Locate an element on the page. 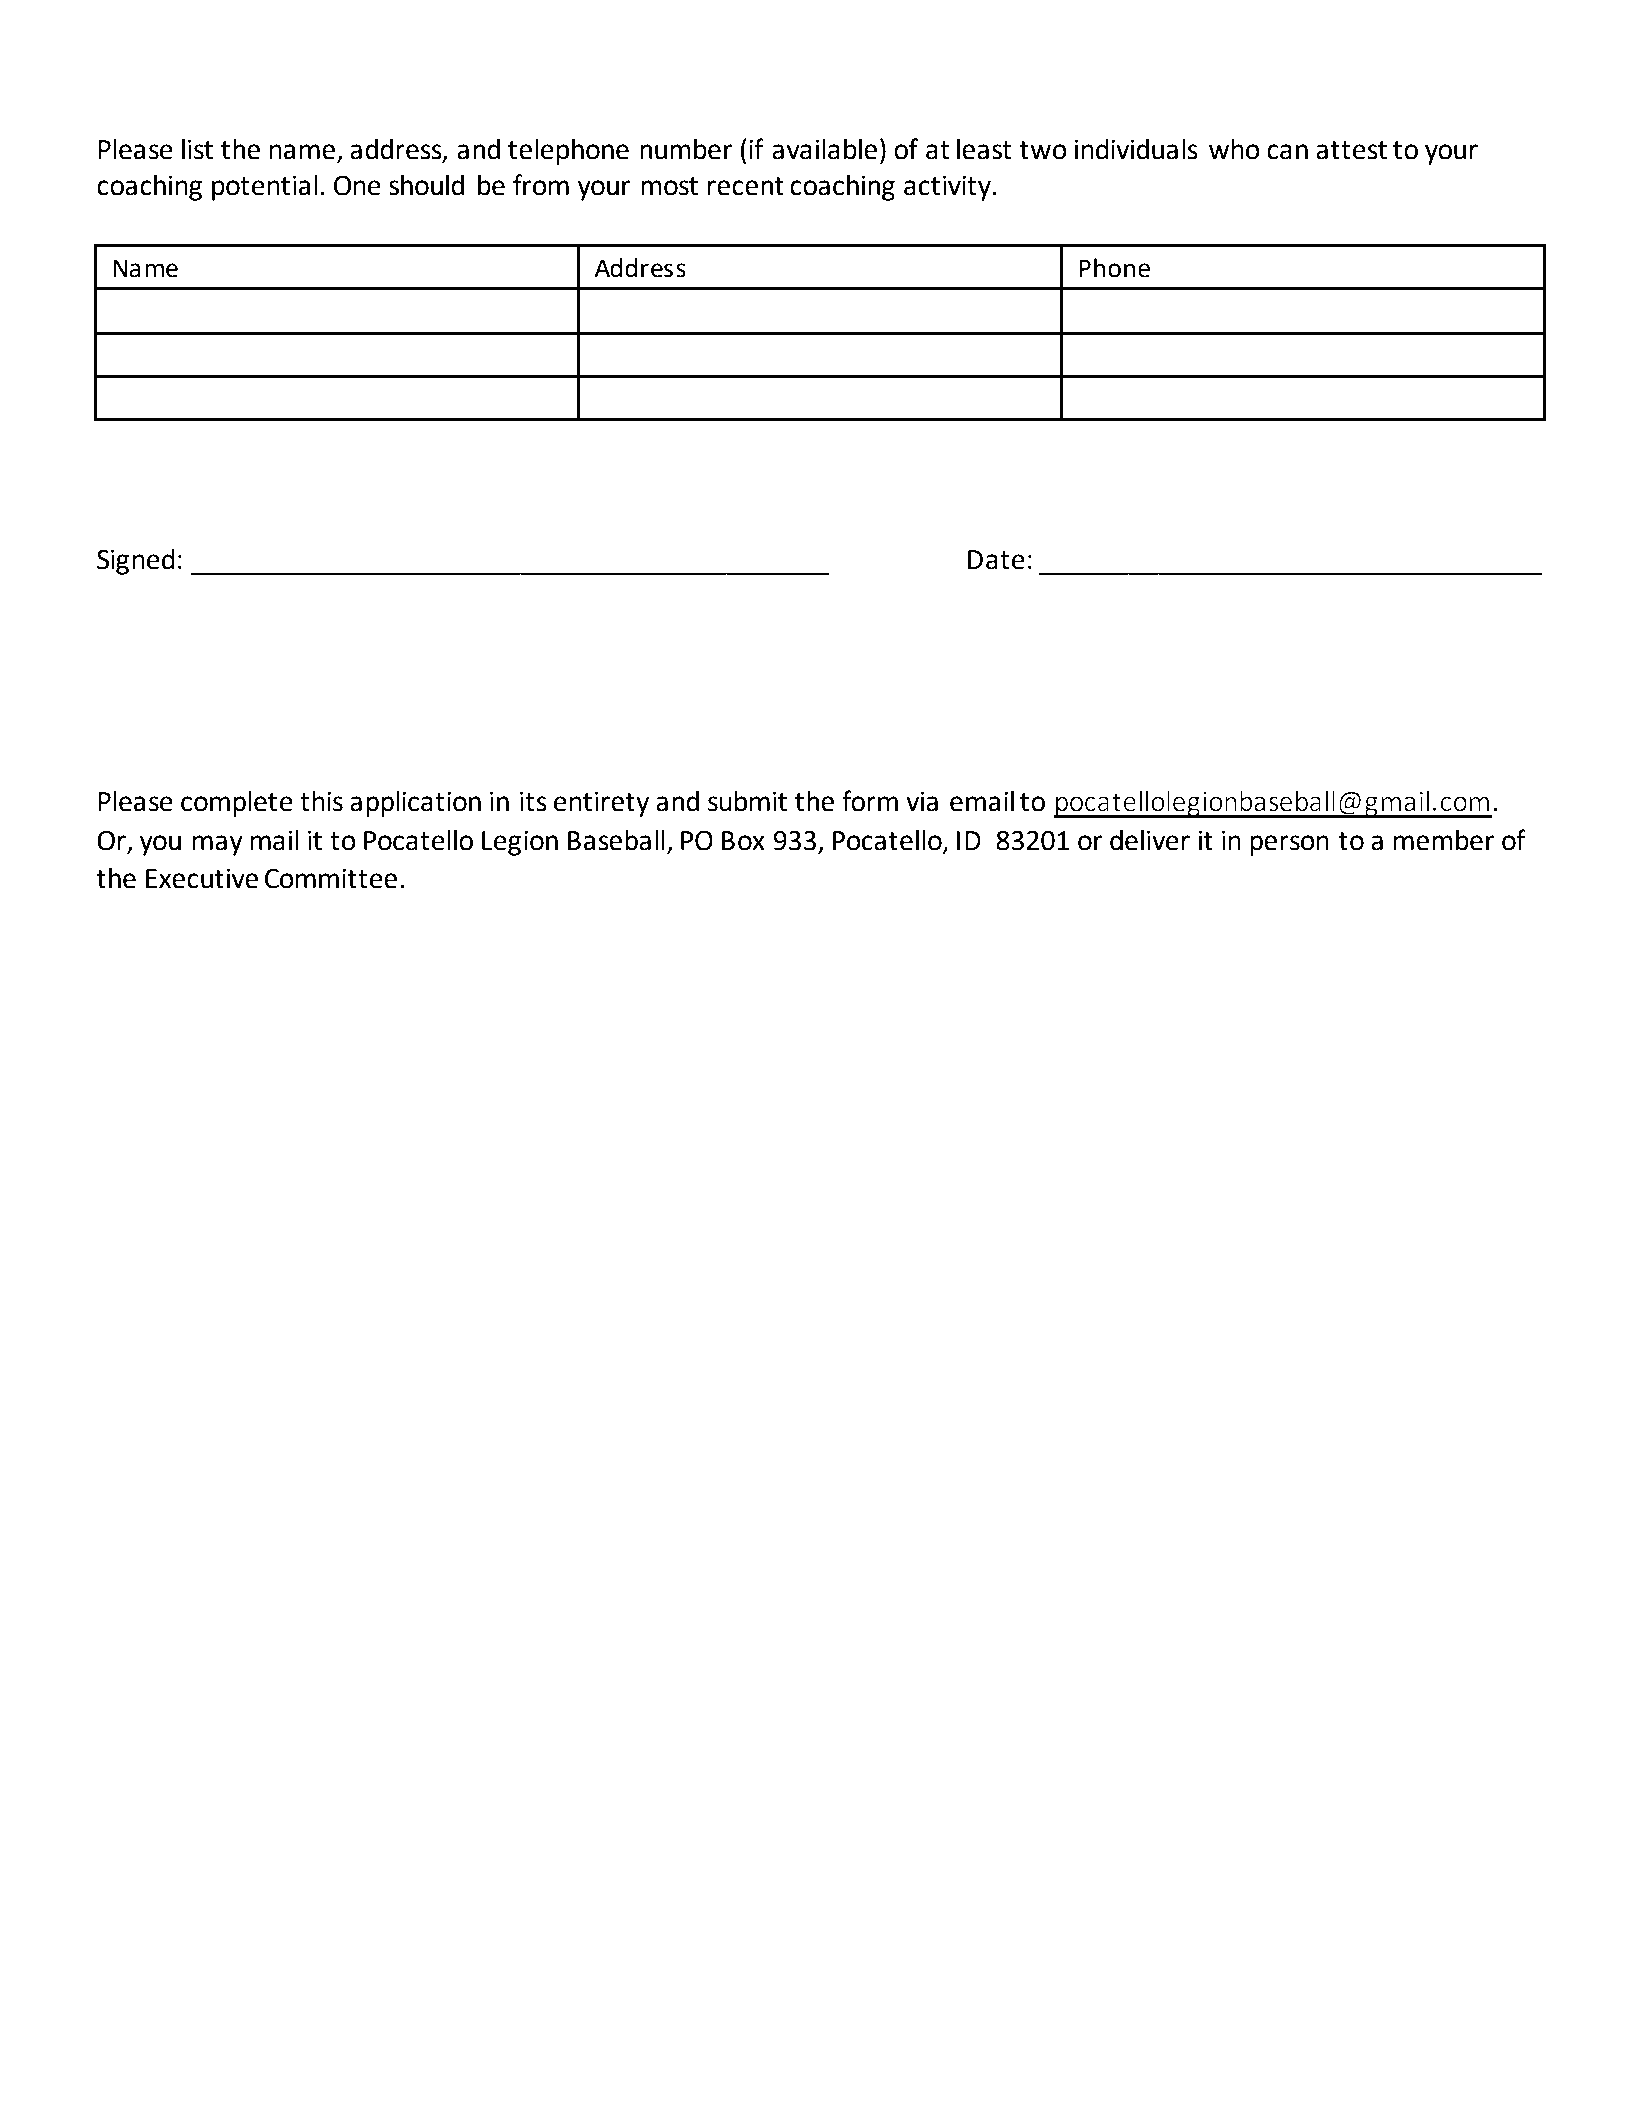 This document has height=2122, width=1640. may is located at coordinates (217, 845).
